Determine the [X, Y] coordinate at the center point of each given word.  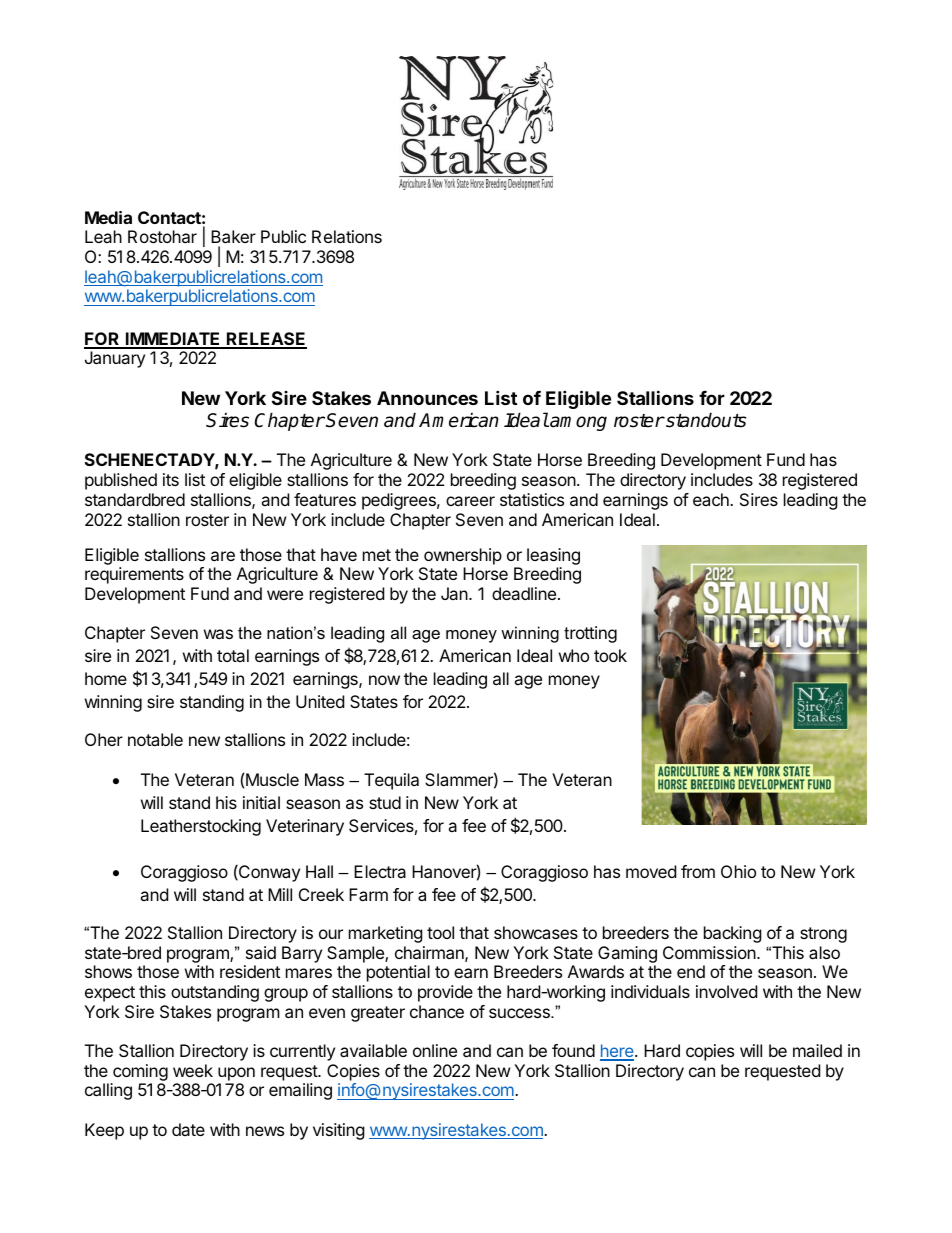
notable [155, 739]
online [435, 1050]
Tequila [391, 781]
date [188, 1129]
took [610, 655]
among [577, 423]
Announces [427, 398]
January [115, 359]
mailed [817, 1050]
